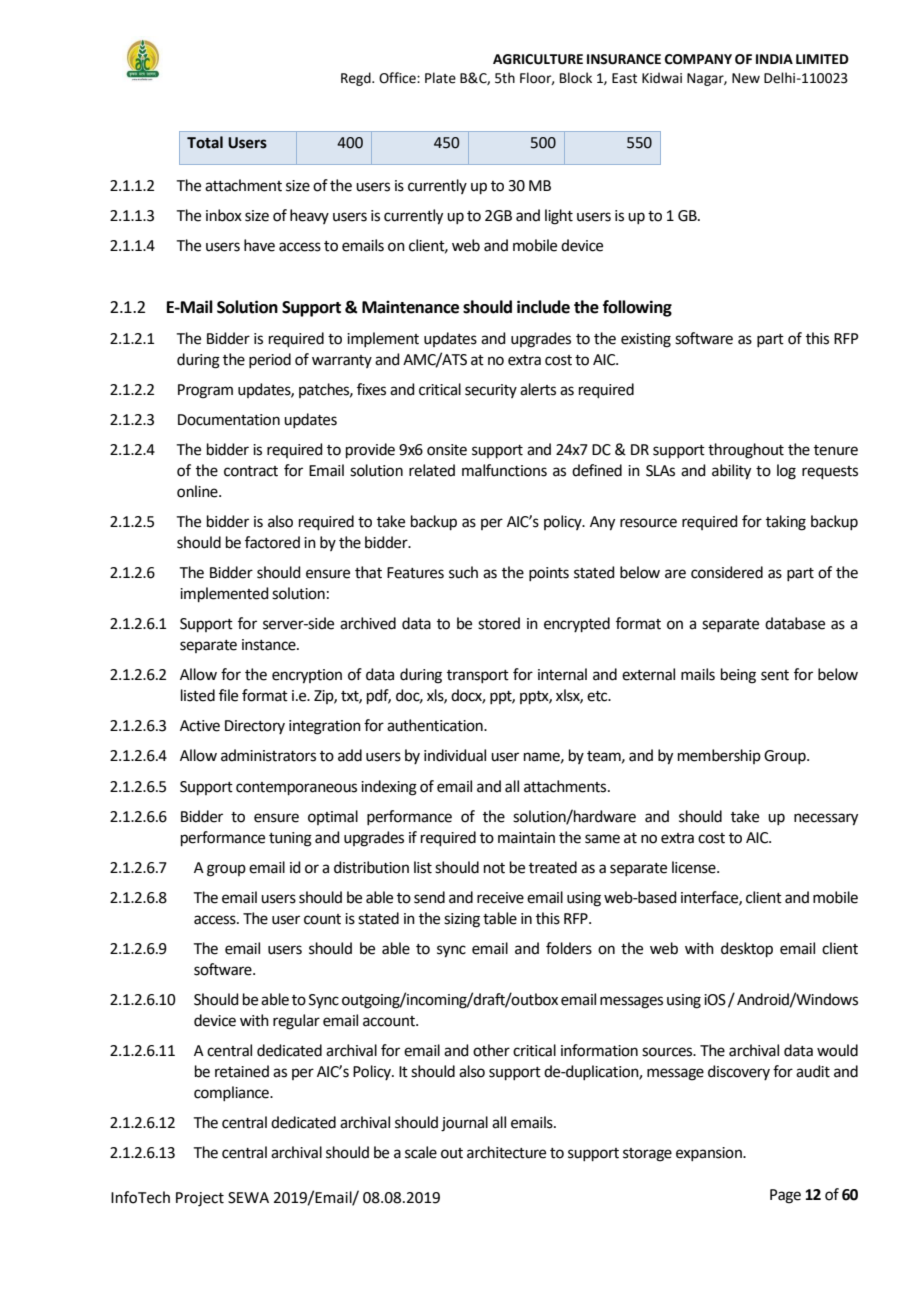 The height and width of the screenshot is (1308, 924). What do you see at coordinates (205, 142) in the screenshot?
I see `Total` at bounding box center [205, 142].
